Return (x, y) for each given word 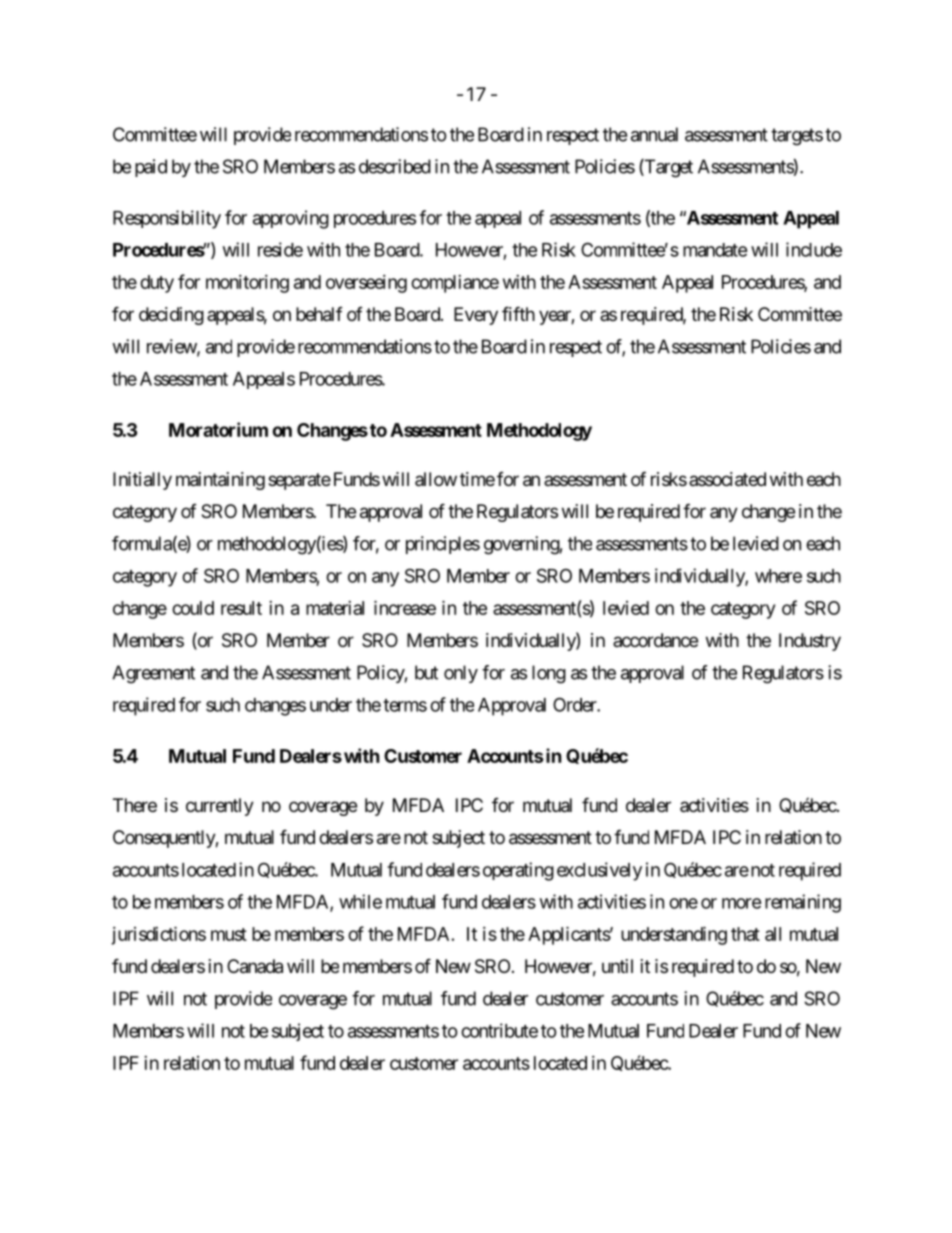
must (229, 934)
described (395, 166)
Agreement (153, 674)
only (461, 674)
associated (727, 479)
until (617, 966)
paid (151, 168)
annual (654, 134)
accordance (655, 640)
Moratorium (218, 429)
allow (436, 479)
